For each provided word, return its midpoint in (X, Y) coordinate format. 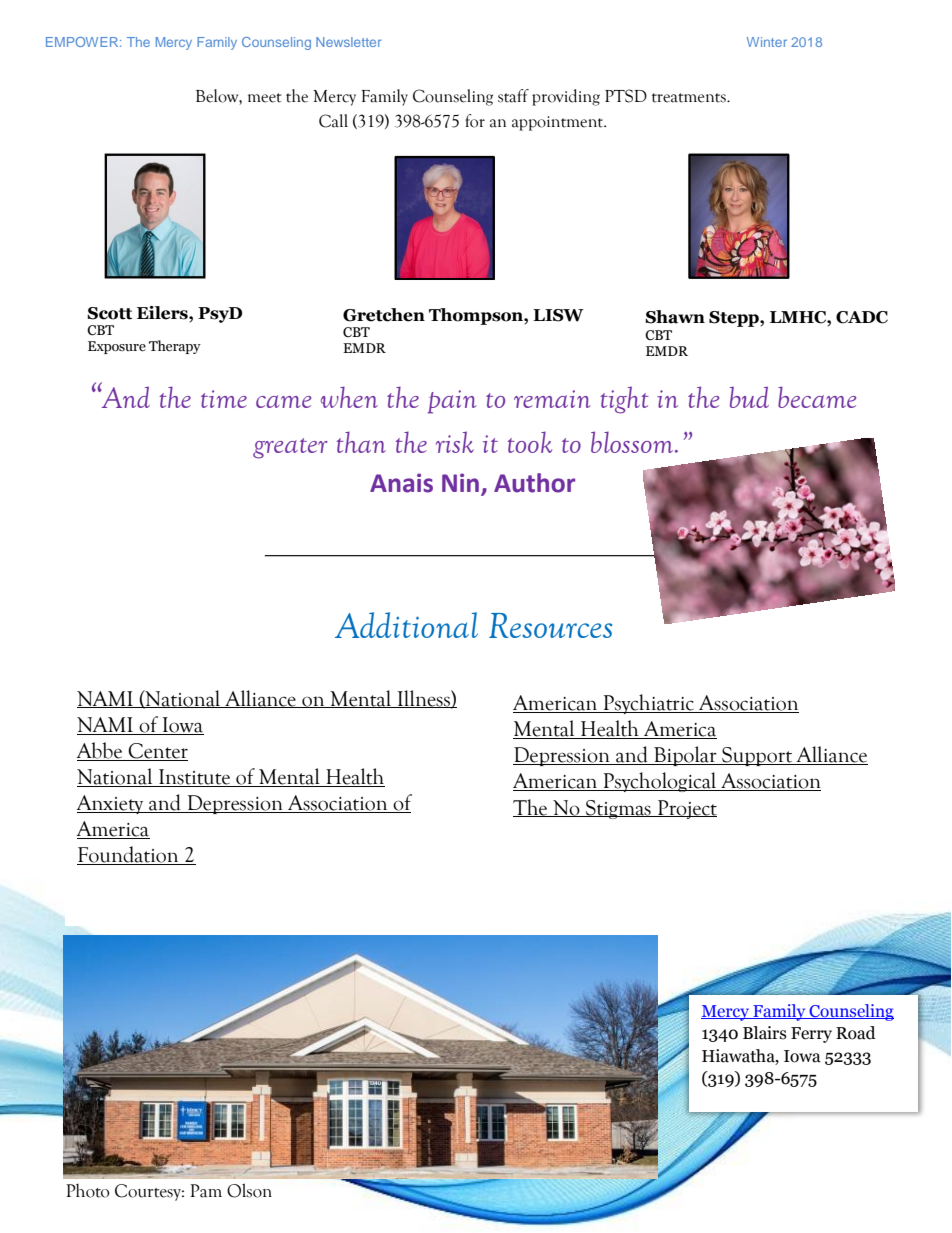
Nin (460, 482)
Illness (423, 699)
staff (513, 96)
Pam (206, 1191)
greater (290, 448)
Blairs (765, 1033)
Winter (767, 42)
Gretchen (384, 315)
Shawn (675, 317)
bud (749, 397)
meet (265, 98)
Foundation (129, 855)
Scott (109, 313)
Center (157, 752)
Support (757, 756)
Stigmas (618, 809)
